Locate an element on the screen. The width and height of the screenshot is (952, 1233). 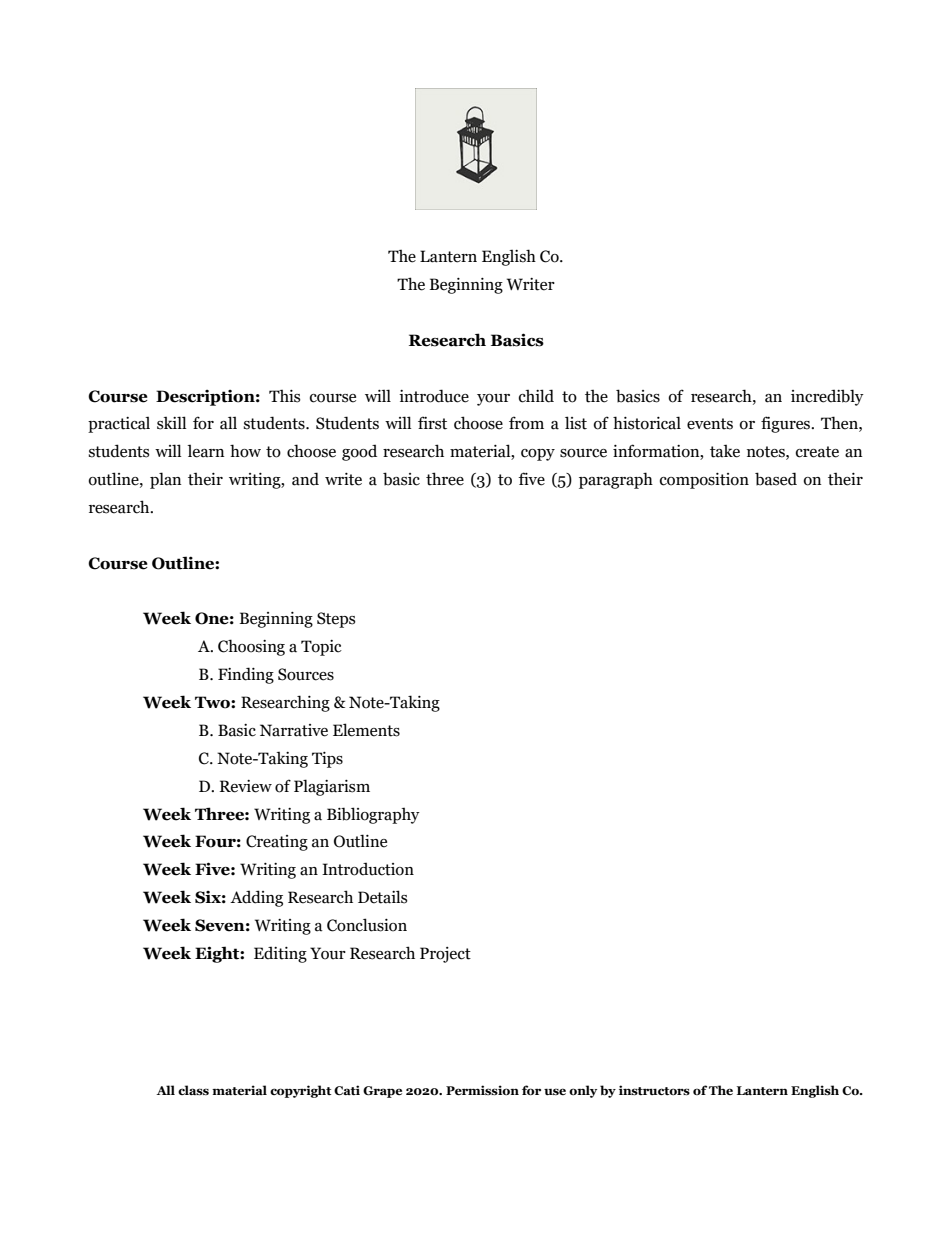
first is located at coordinates (432, 423).
